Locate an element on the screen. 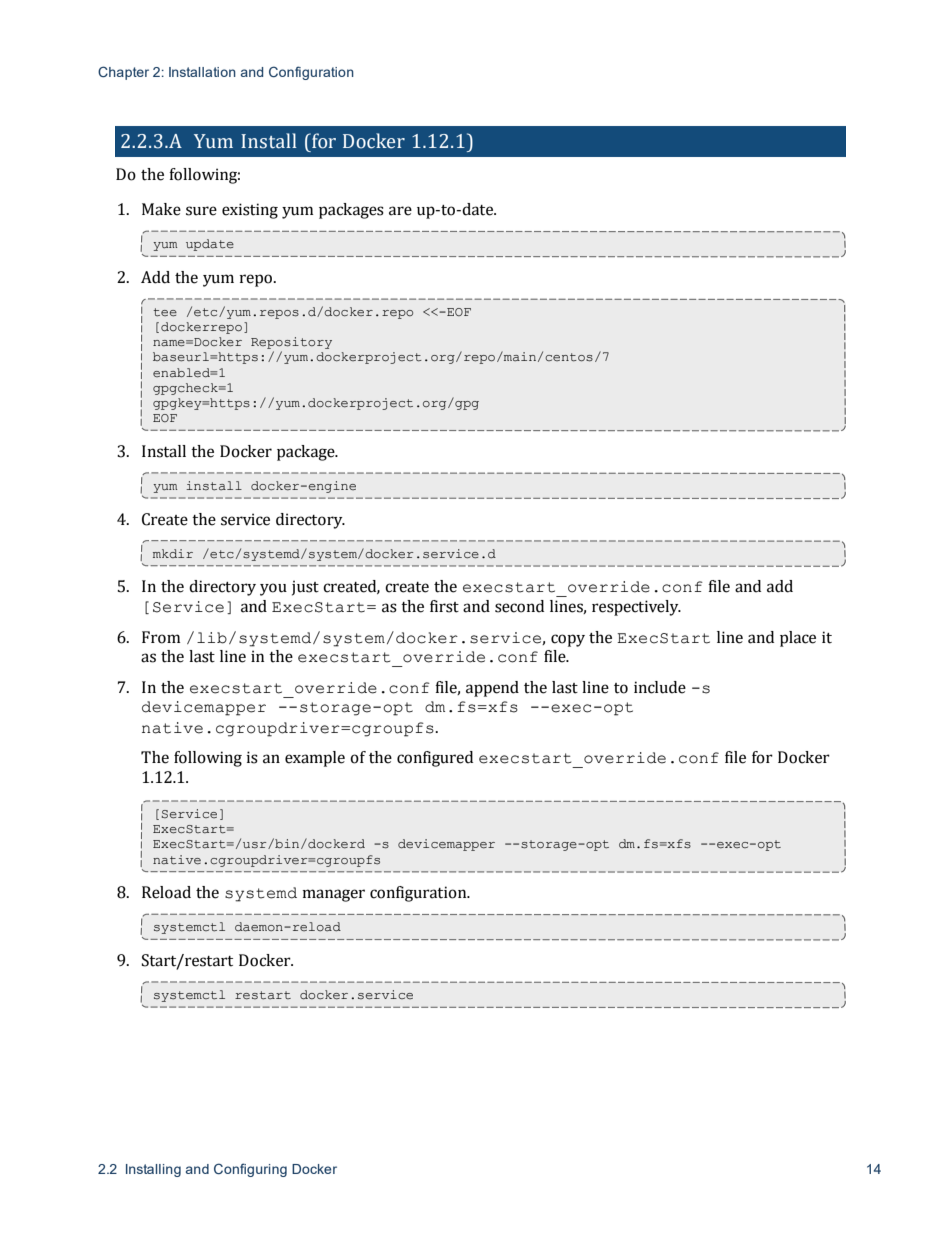  manager is located at coordinates (334, 895).
